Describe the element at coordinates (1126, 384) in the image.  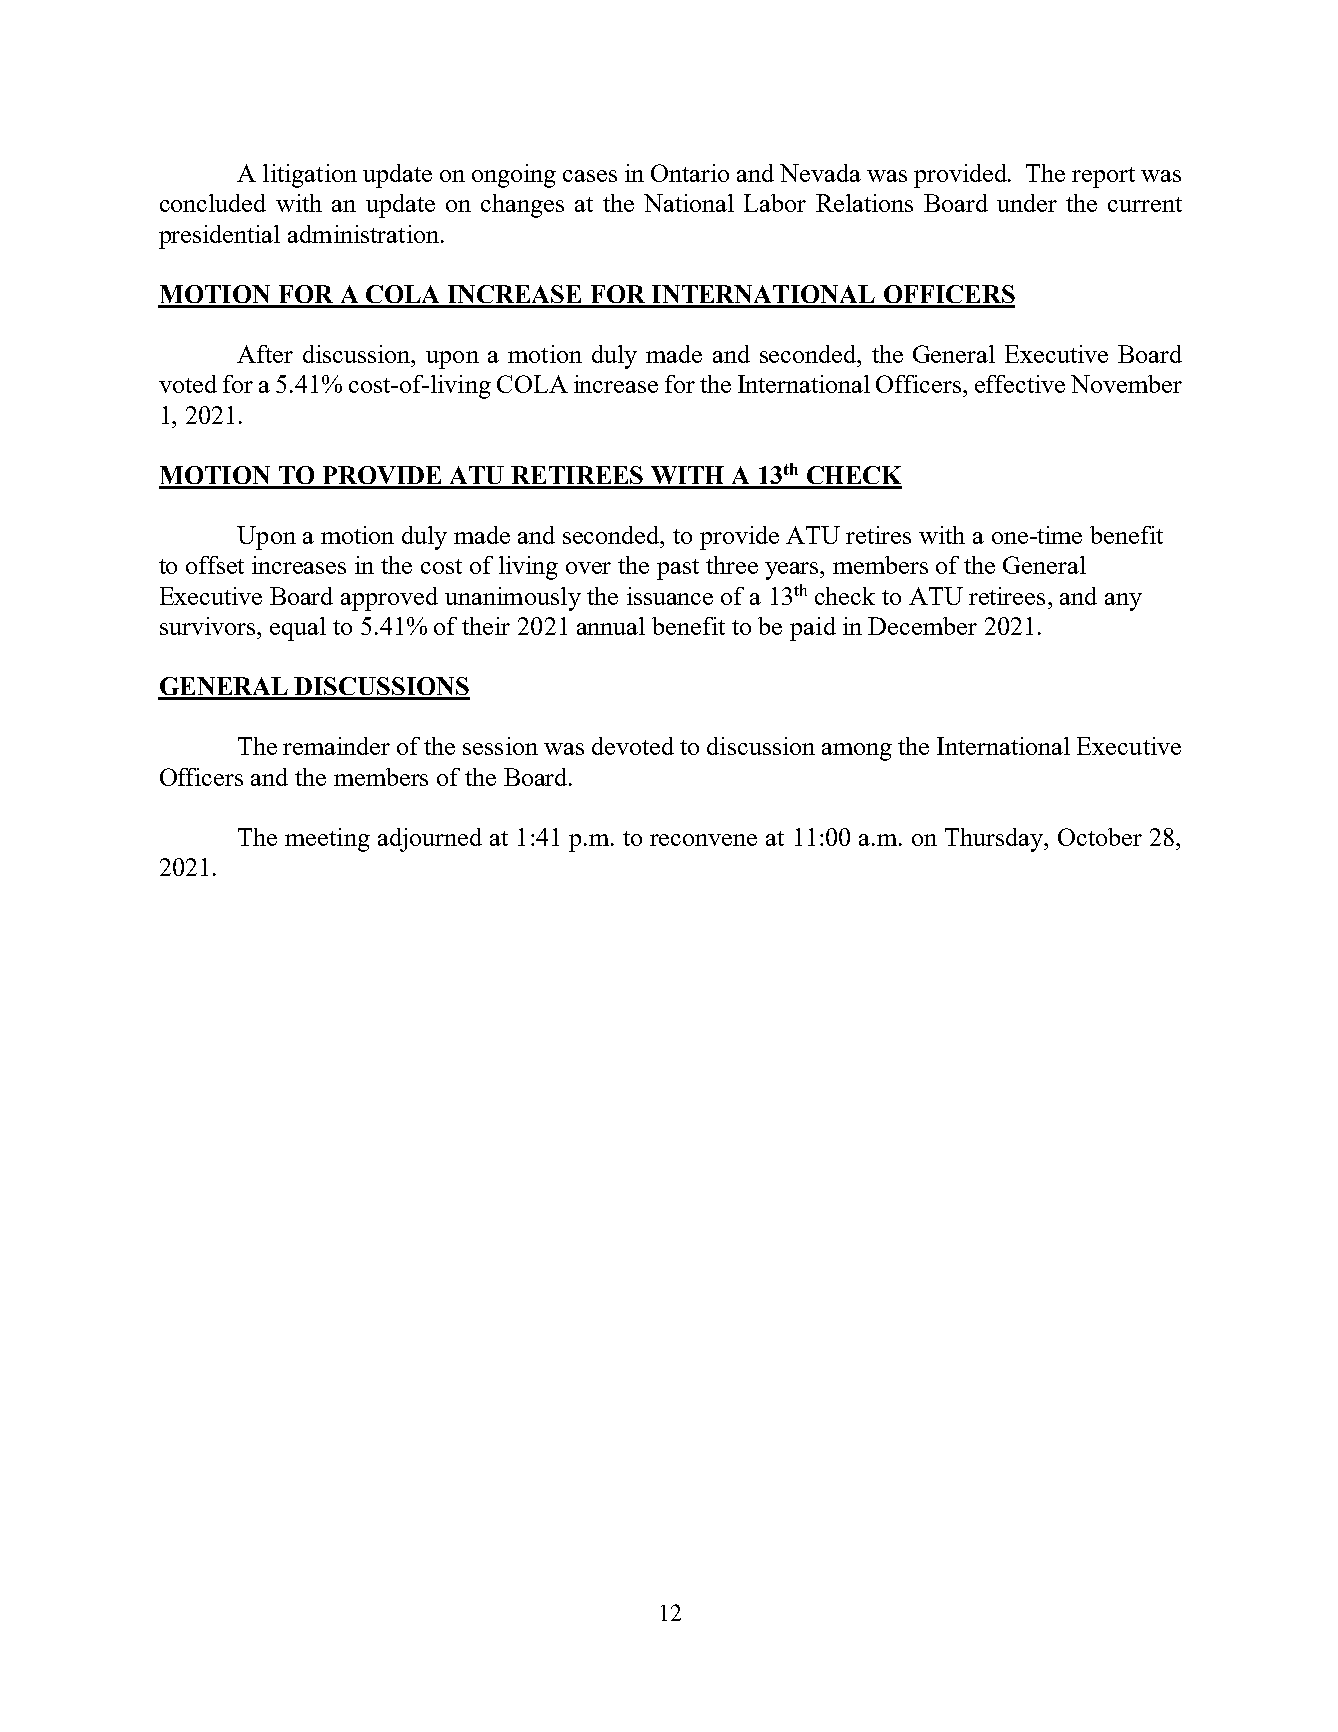
I see `November` at that location.
